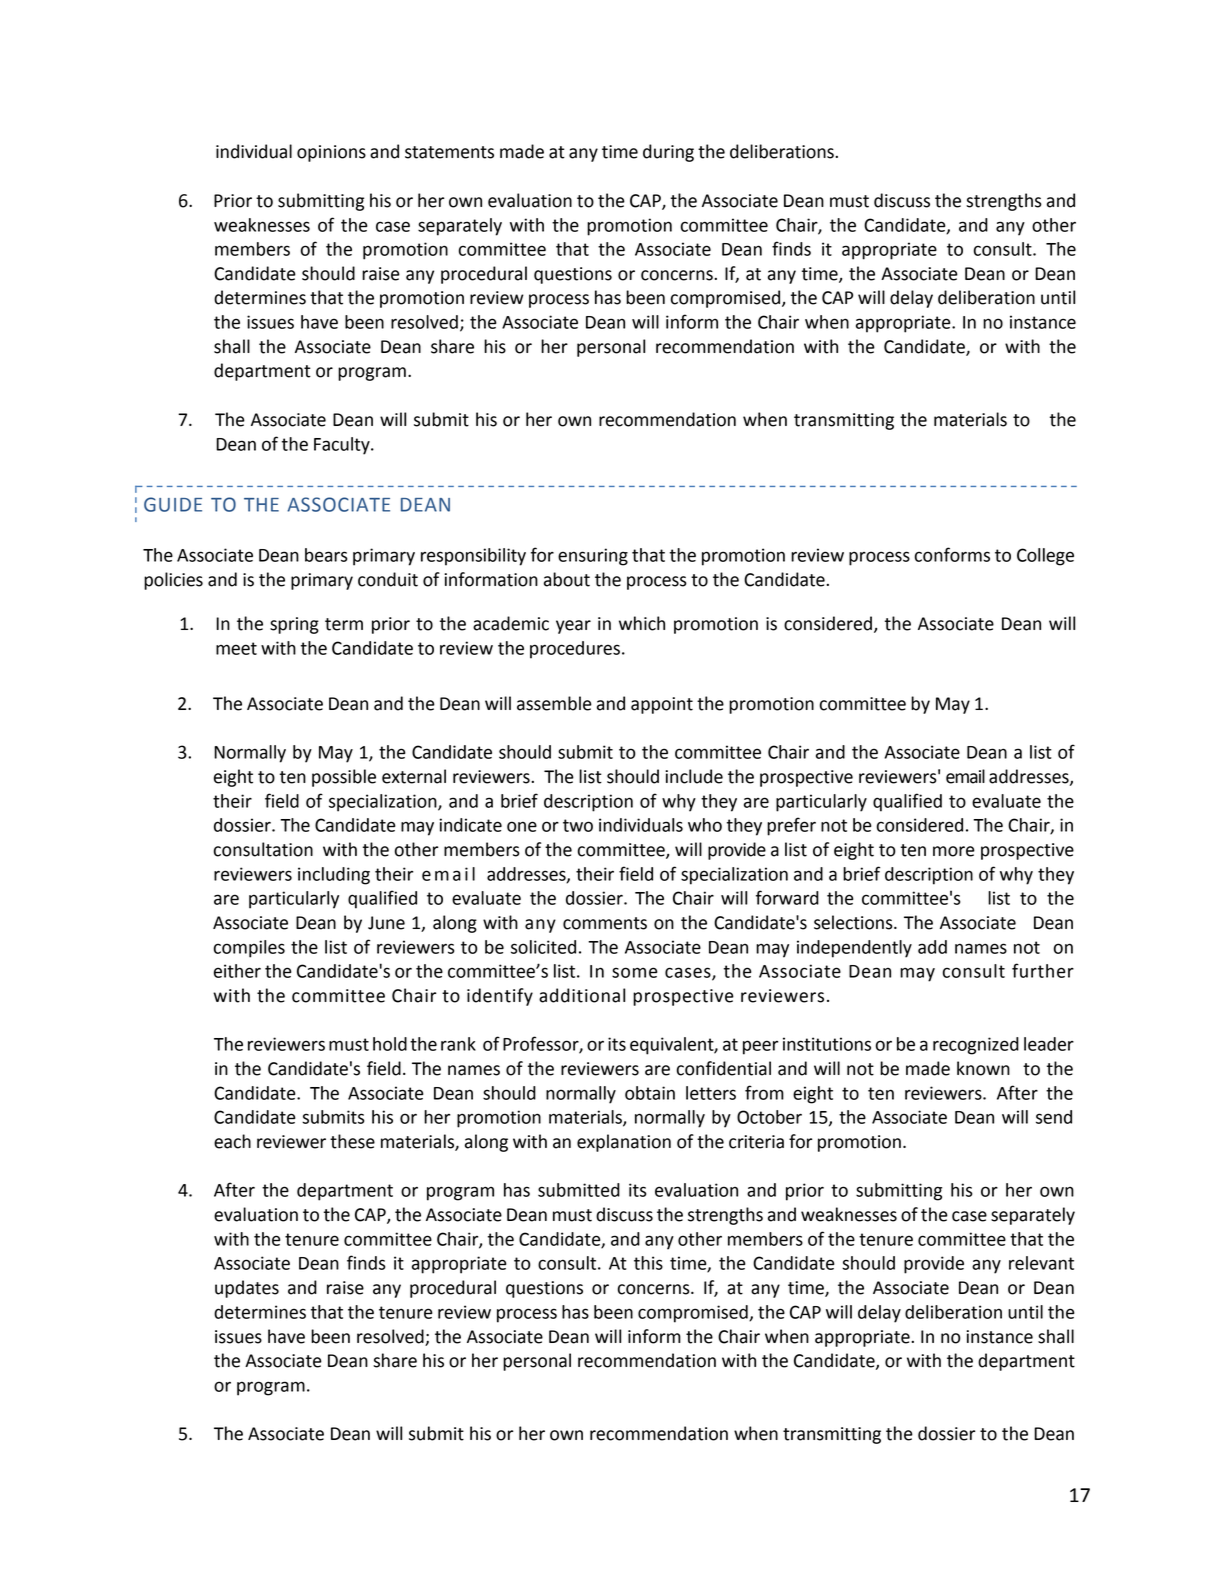  Describe the element at coordinates (334, 876) in the screenshot. I see `including` at that location.
